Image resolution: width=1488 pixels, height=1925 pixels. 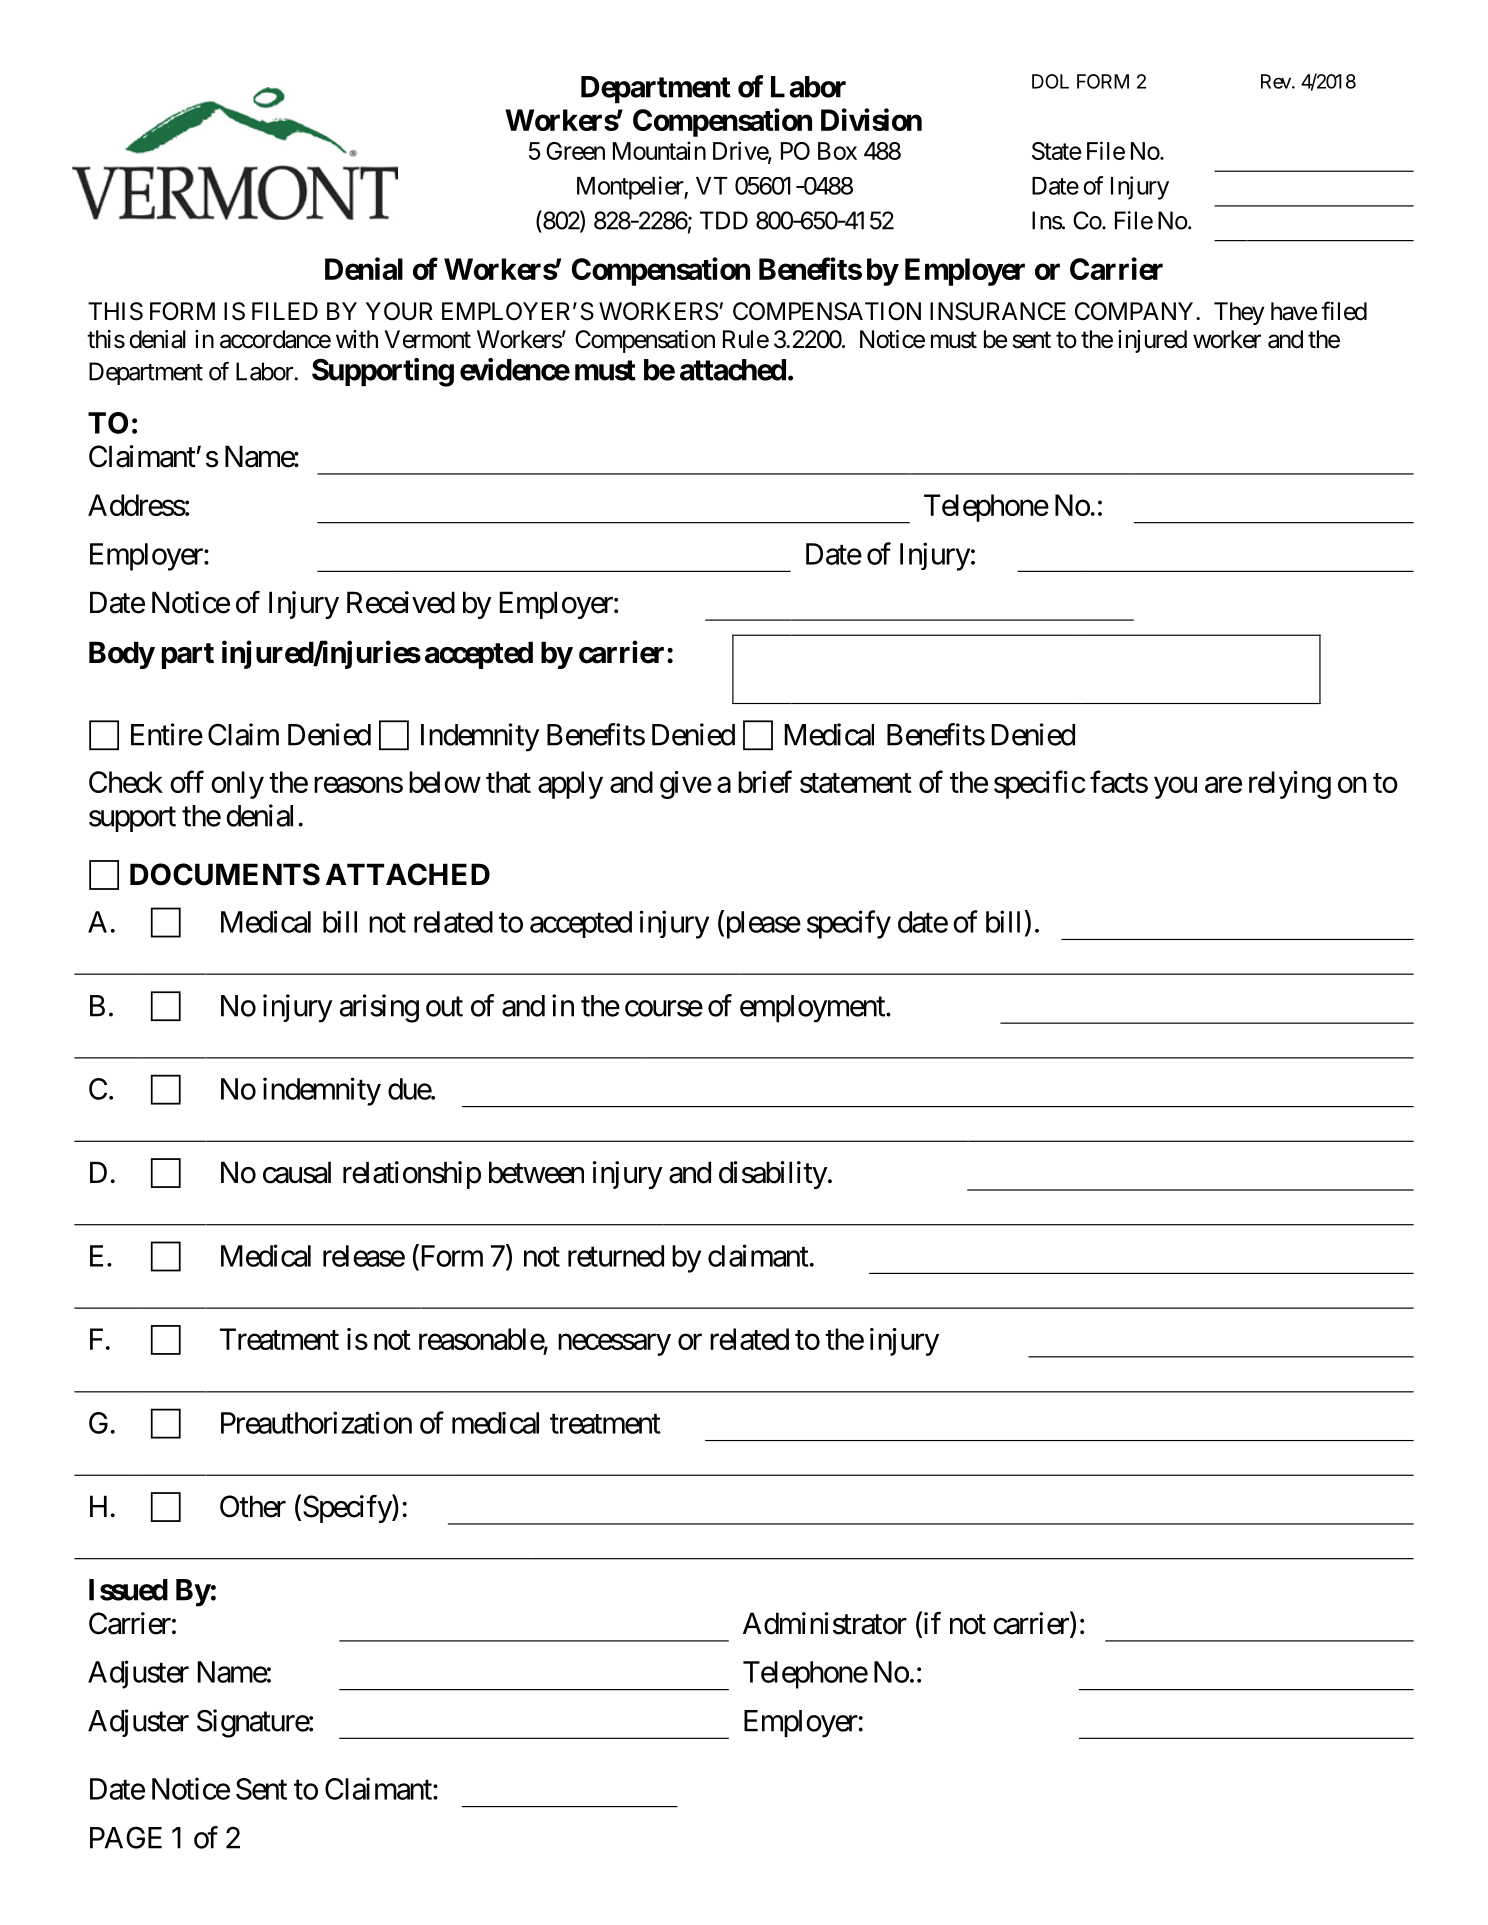 What do you see at coordinates (659, 150) in the page?
I see `Mountain` at bounding box center [659, 150].
